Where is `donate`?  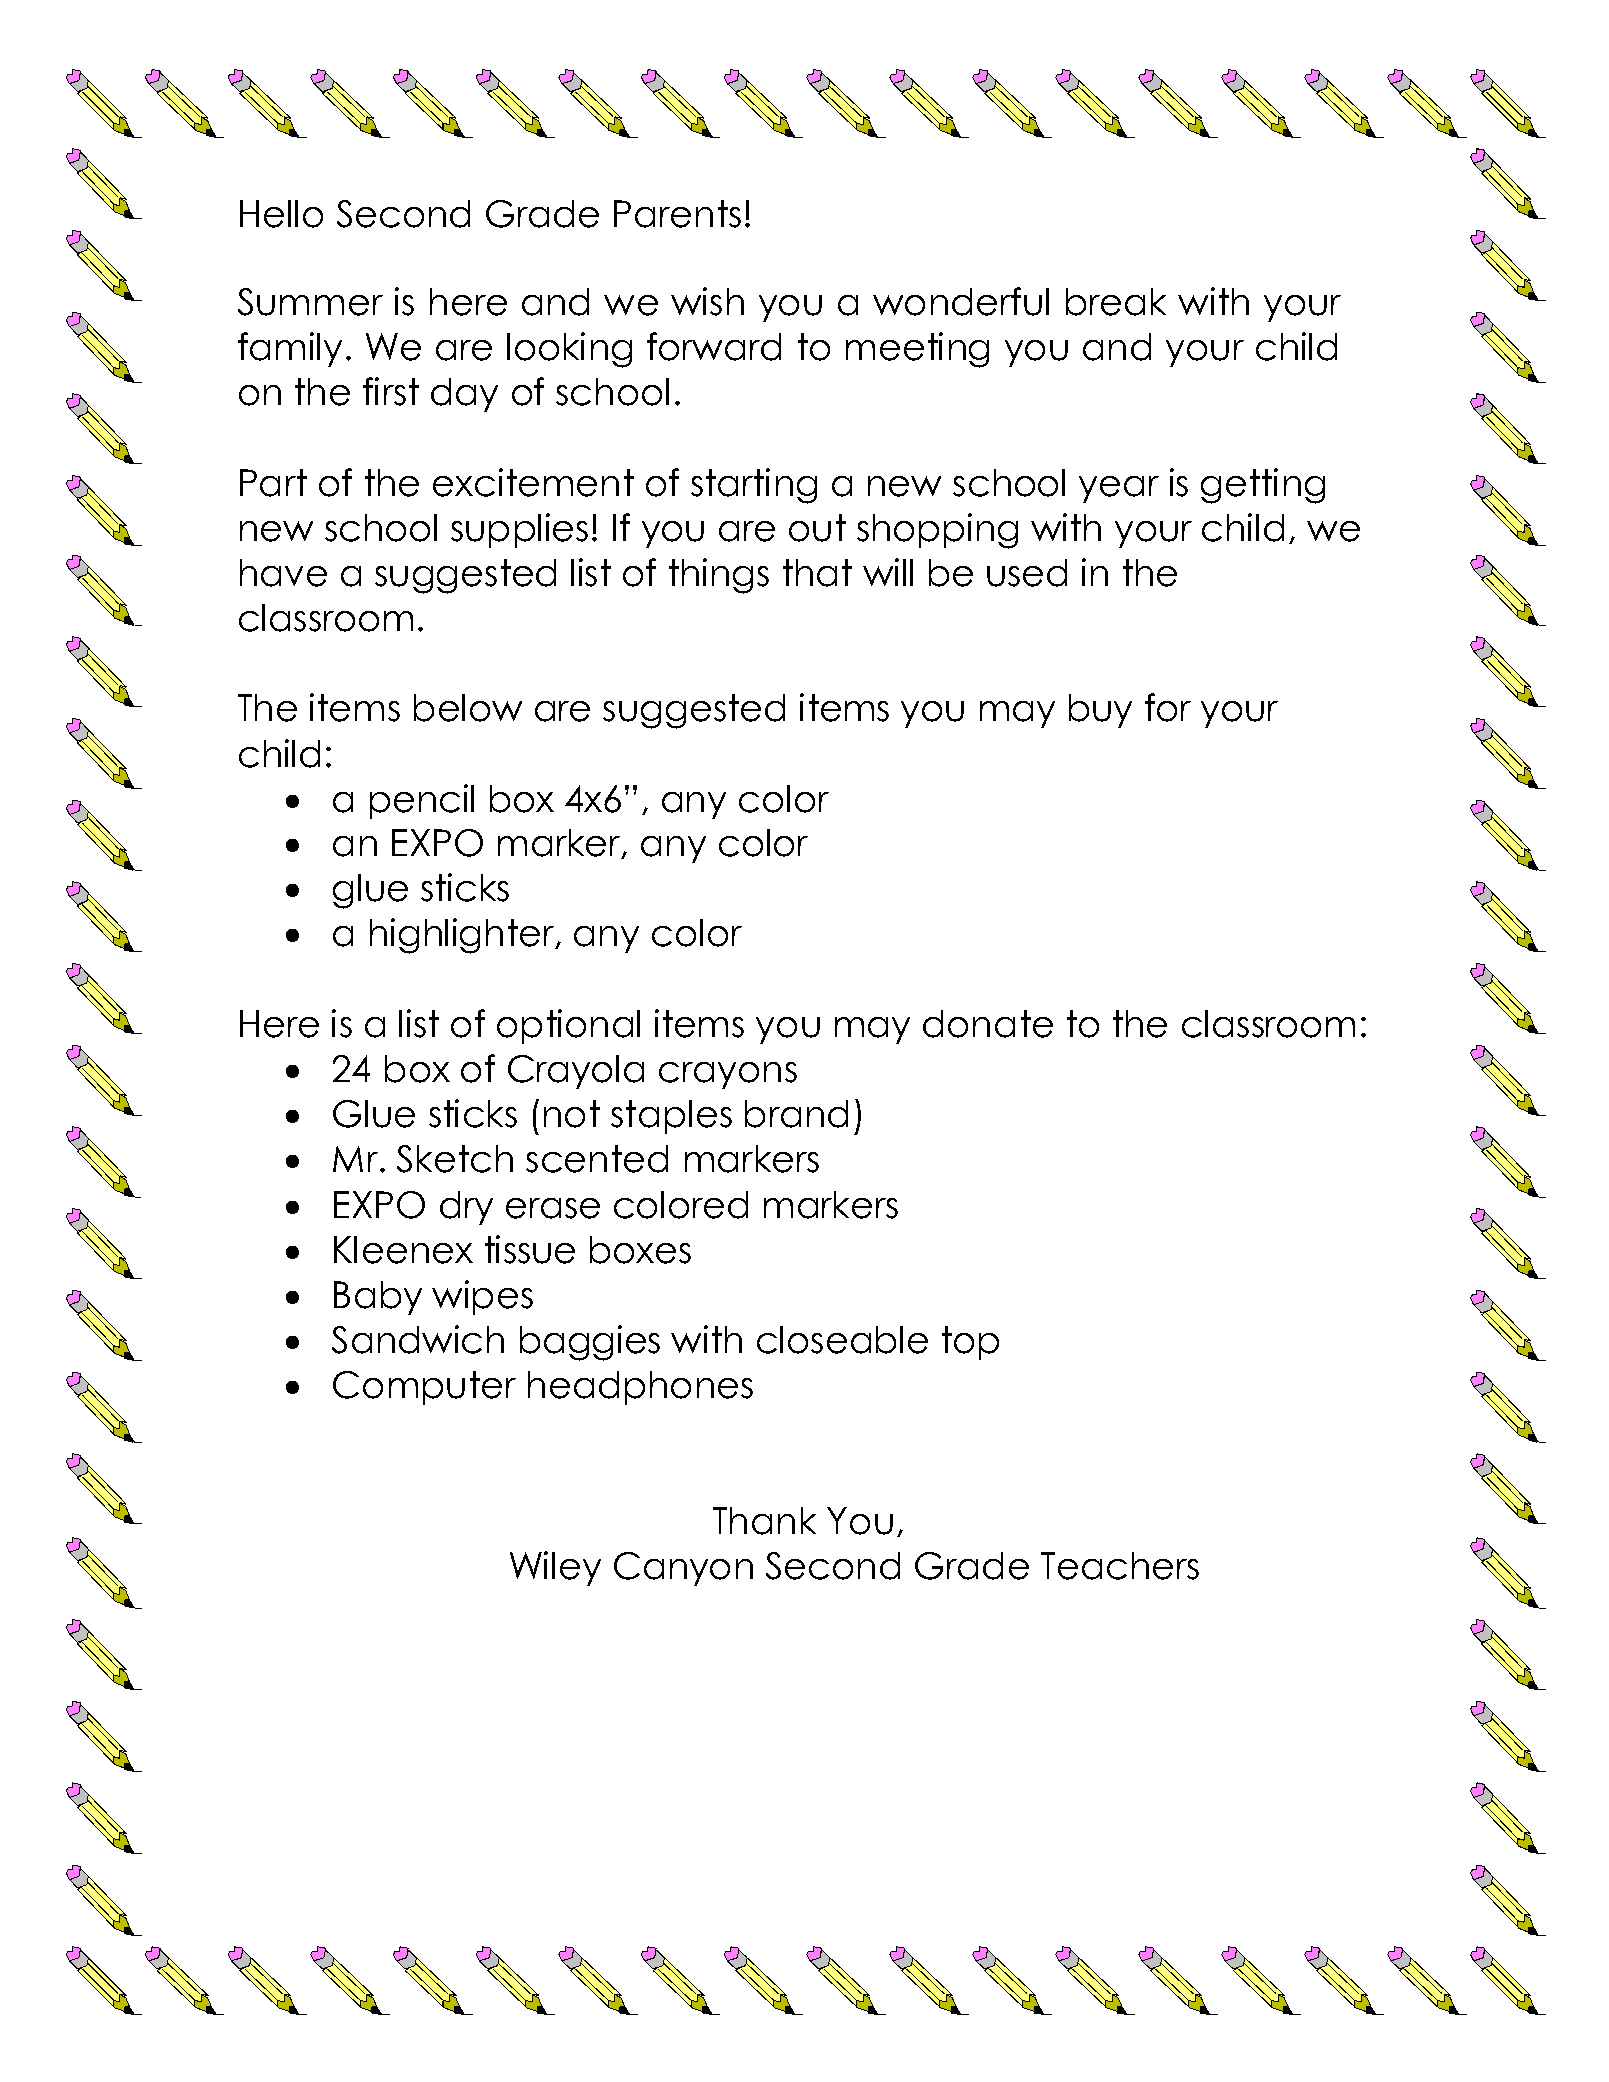 donate is located at coordinates (988, 1024).
